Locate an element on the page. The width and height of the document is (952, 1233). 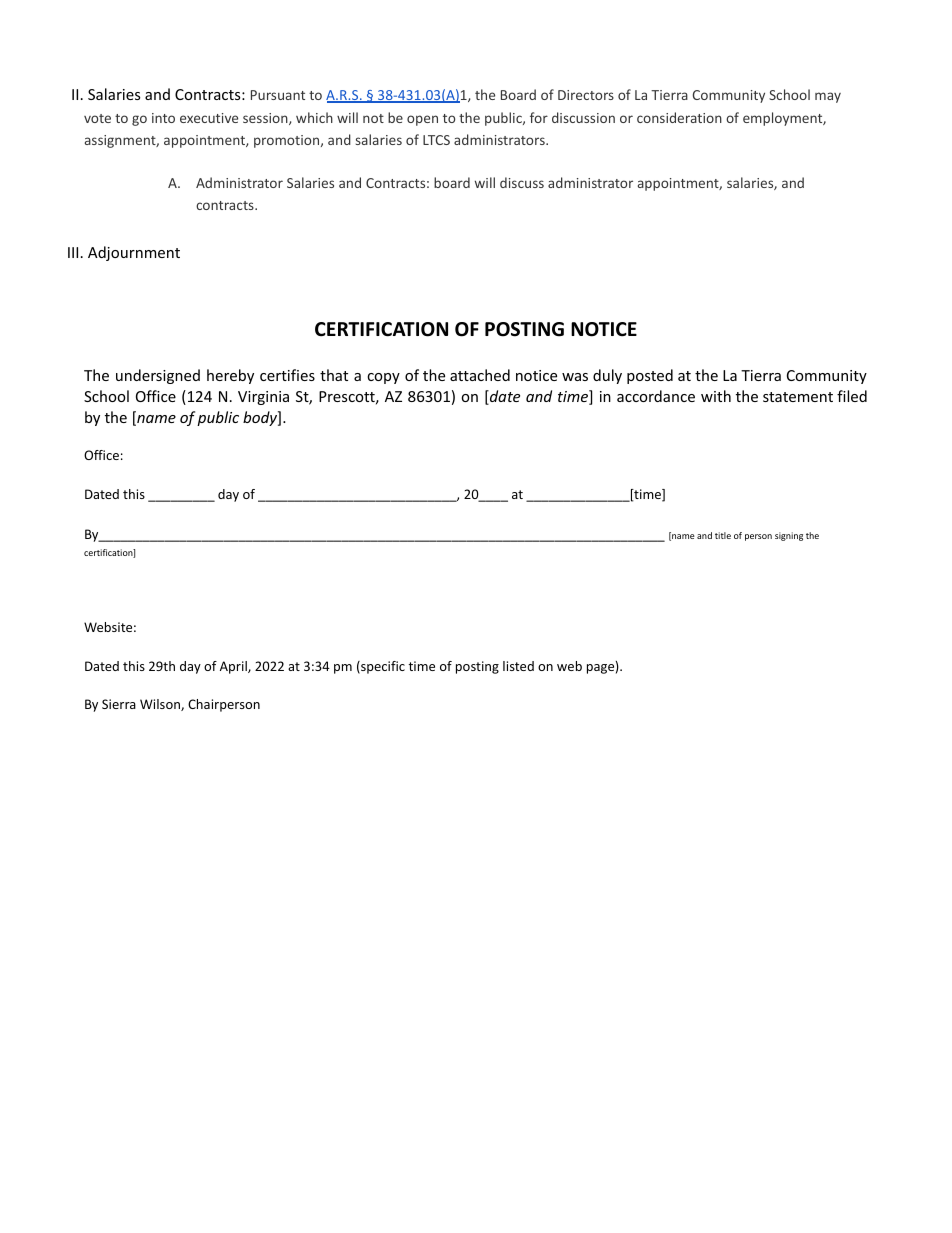
undersigned is located at coordinates (158, 376).
